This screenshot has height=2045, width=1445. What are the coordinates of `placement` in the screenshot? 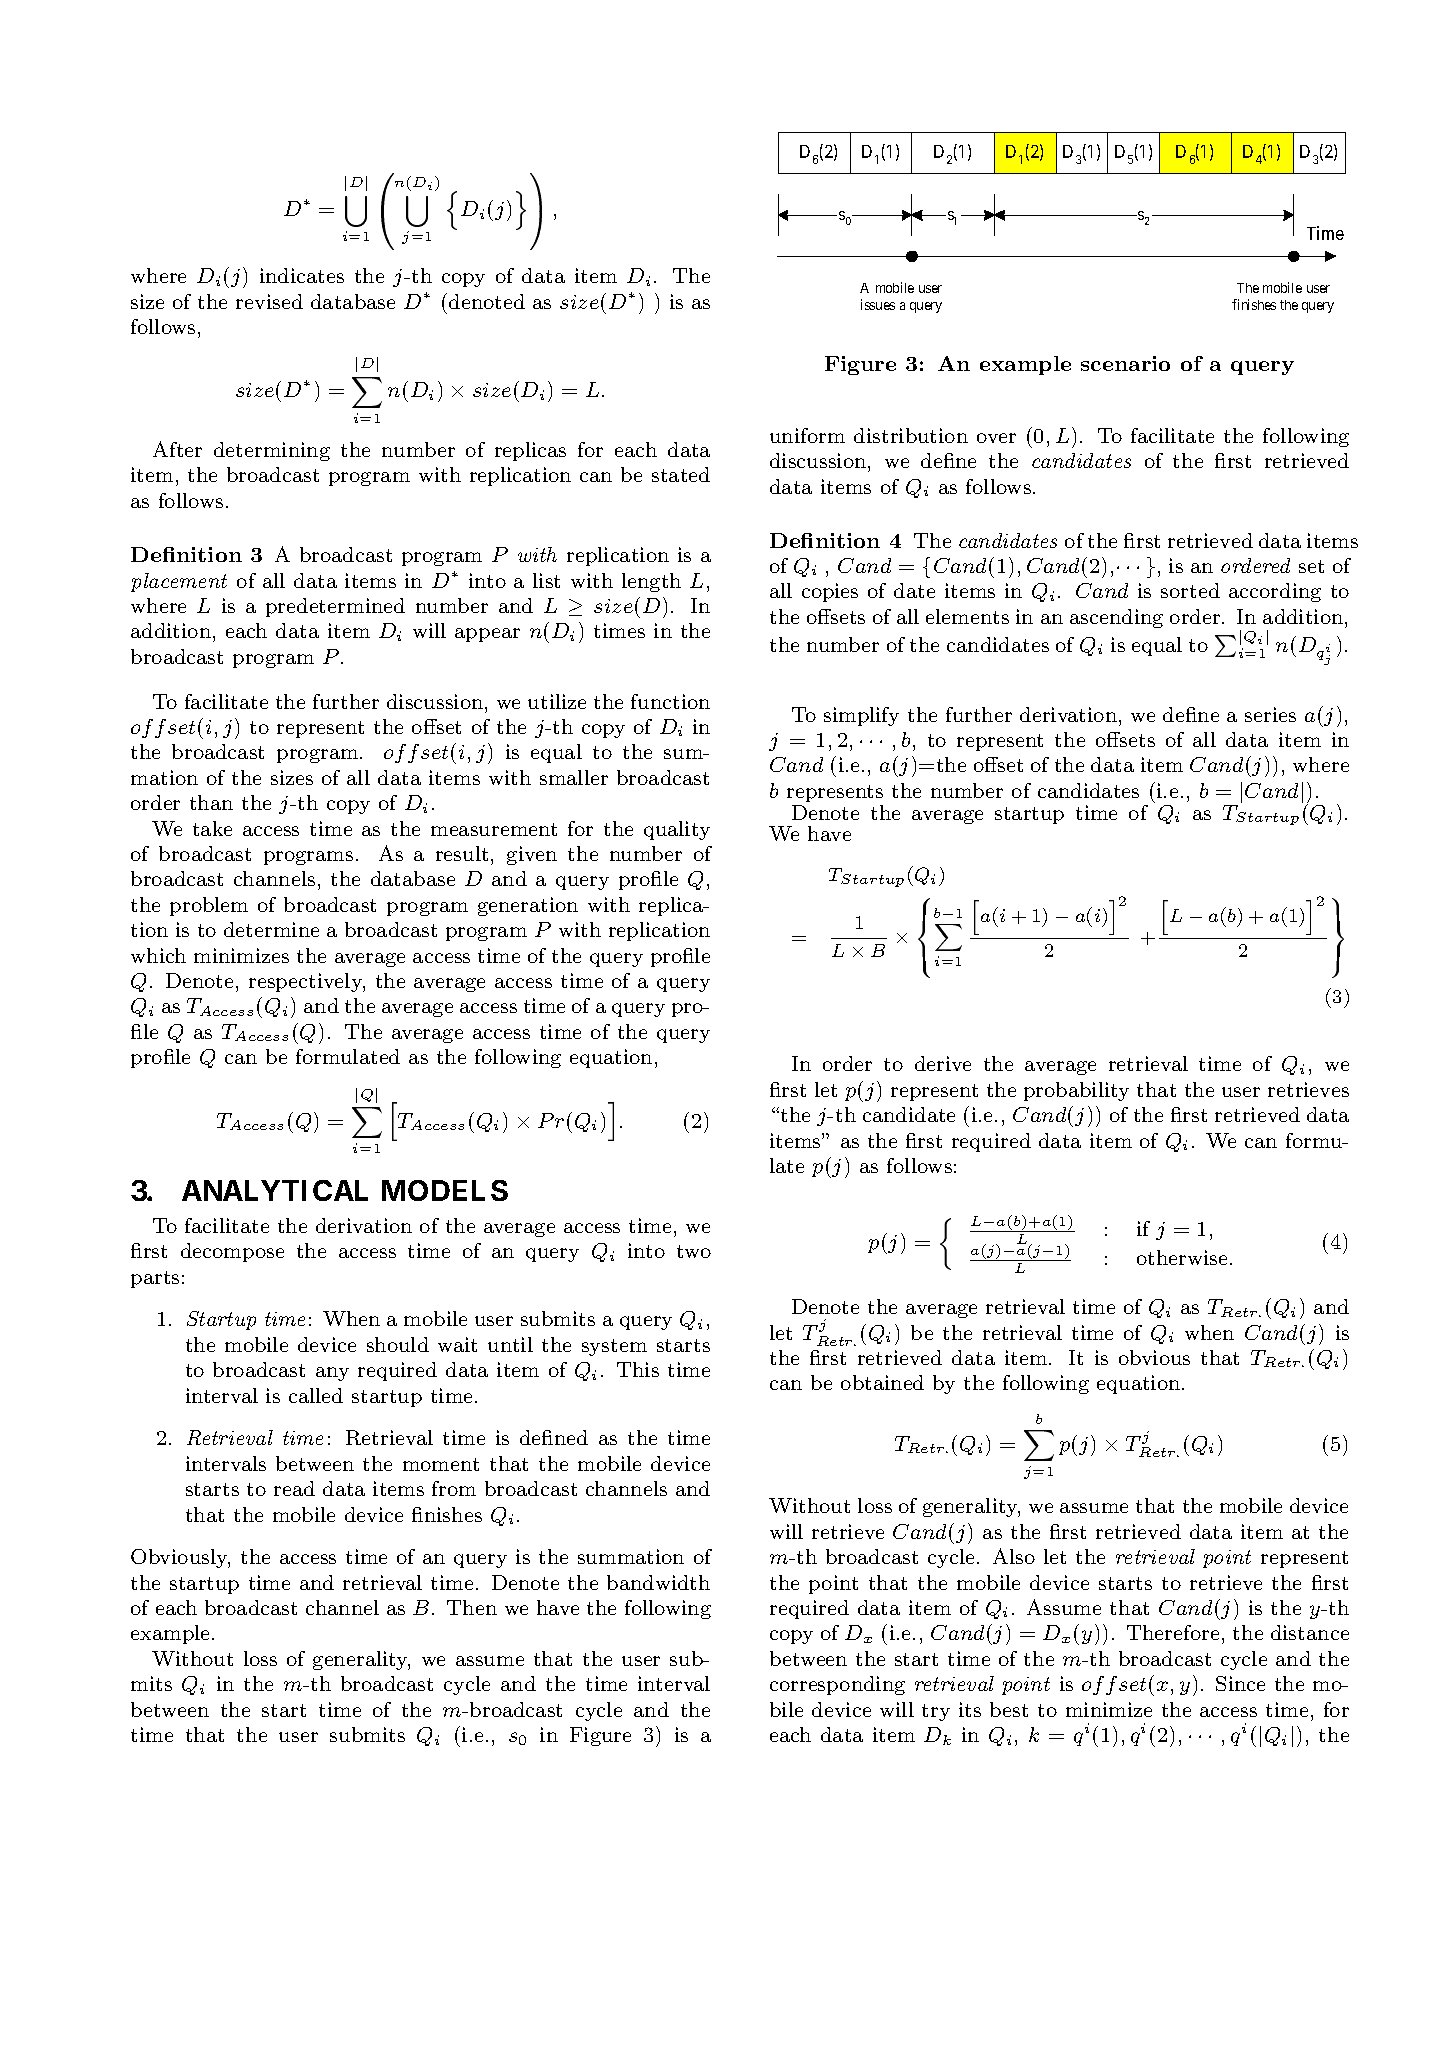 It's located at (179, 582).
